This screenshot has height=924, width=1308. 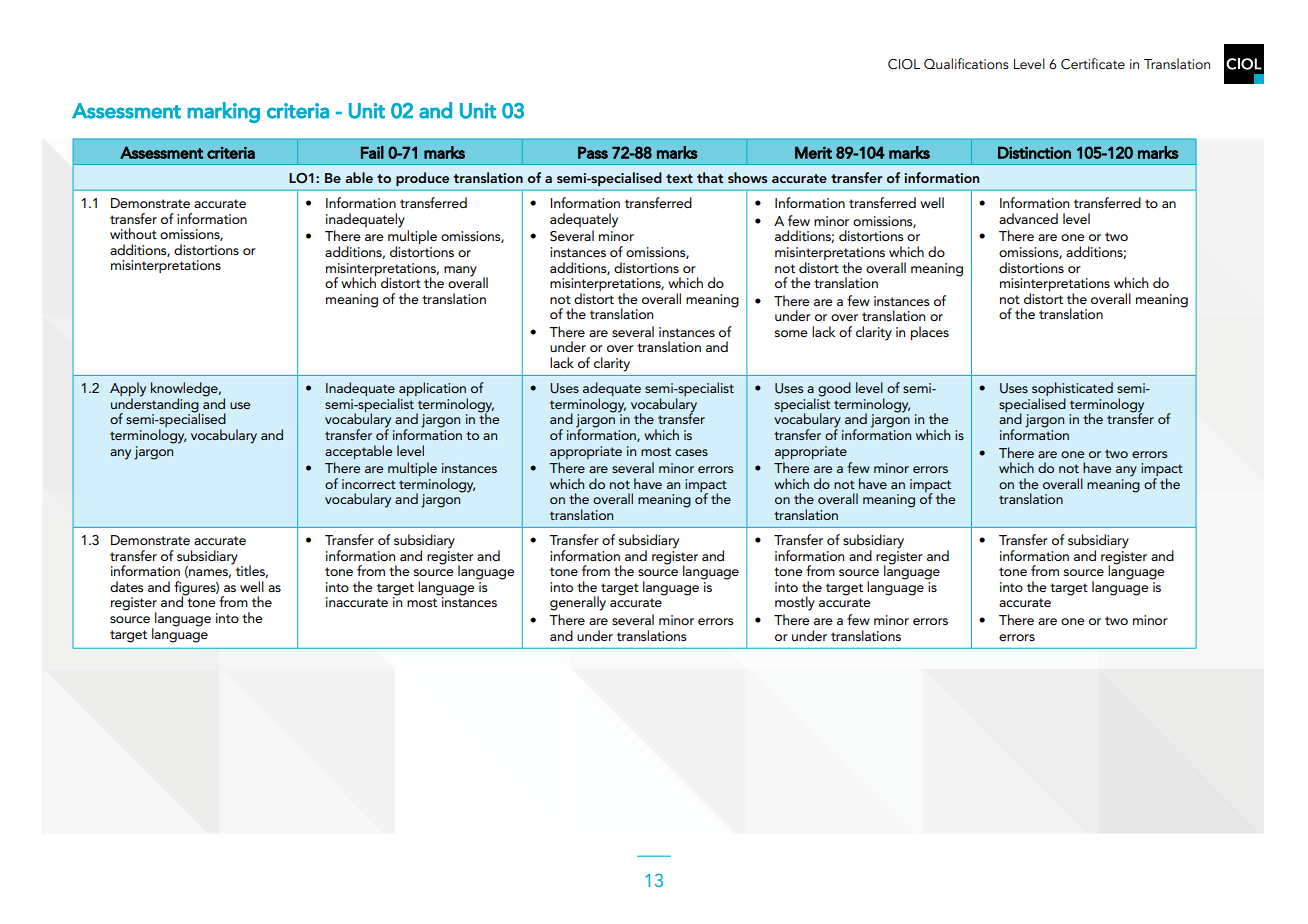 What do you see at coordinates (834, 389) in the screenshot?
I see `good` at bounding box center [834, 389].
